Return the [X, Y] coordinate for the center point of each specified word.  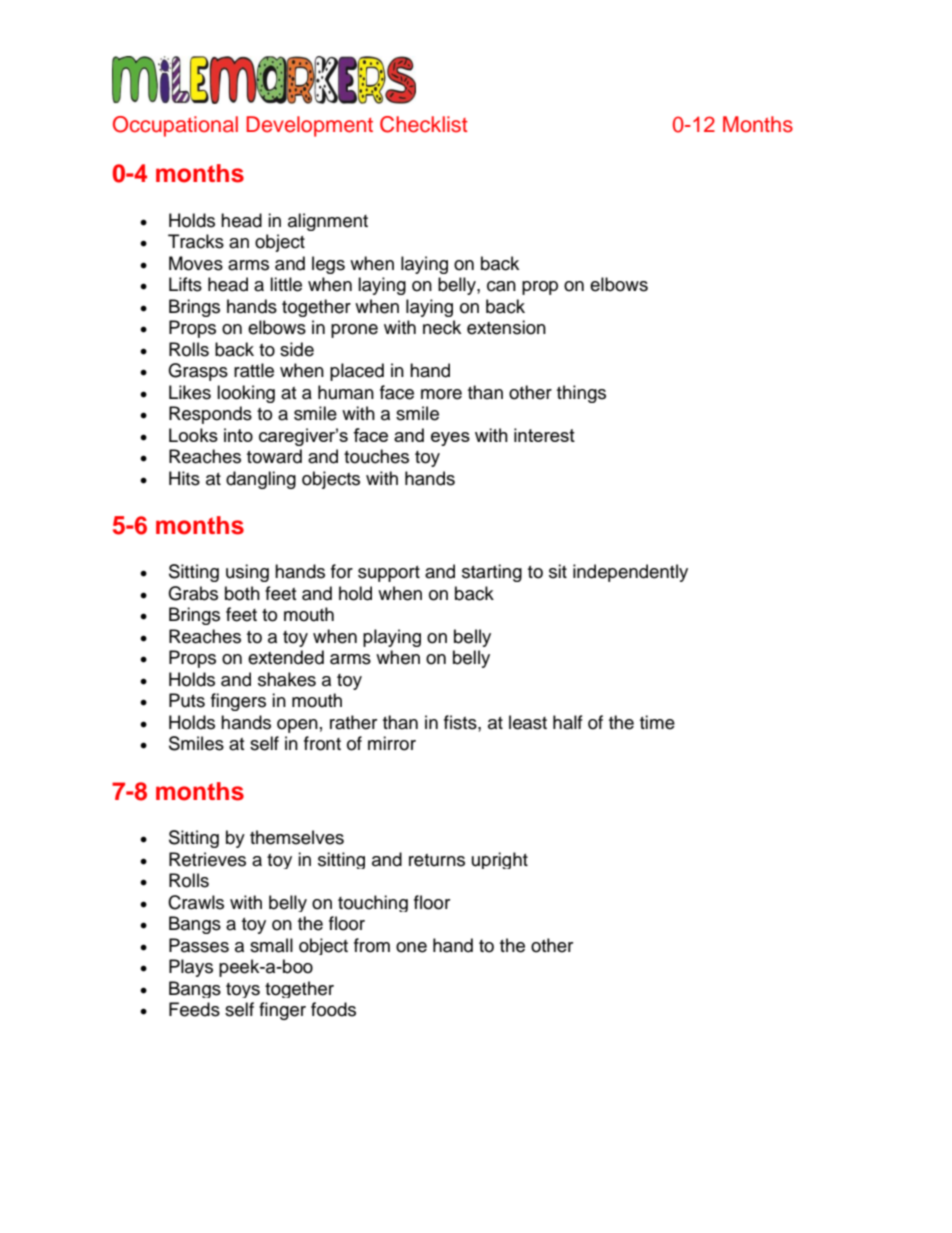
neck [442, 327]
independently [630, 573]
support [389, 574]
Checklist [424, 124]
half [568, 722]
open [297, 726]
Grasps [198, 372]
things [581, 394]
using [247, 573]
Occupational [175, 126]
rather [353, 722]
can [501, 286]
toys [243, 990]
